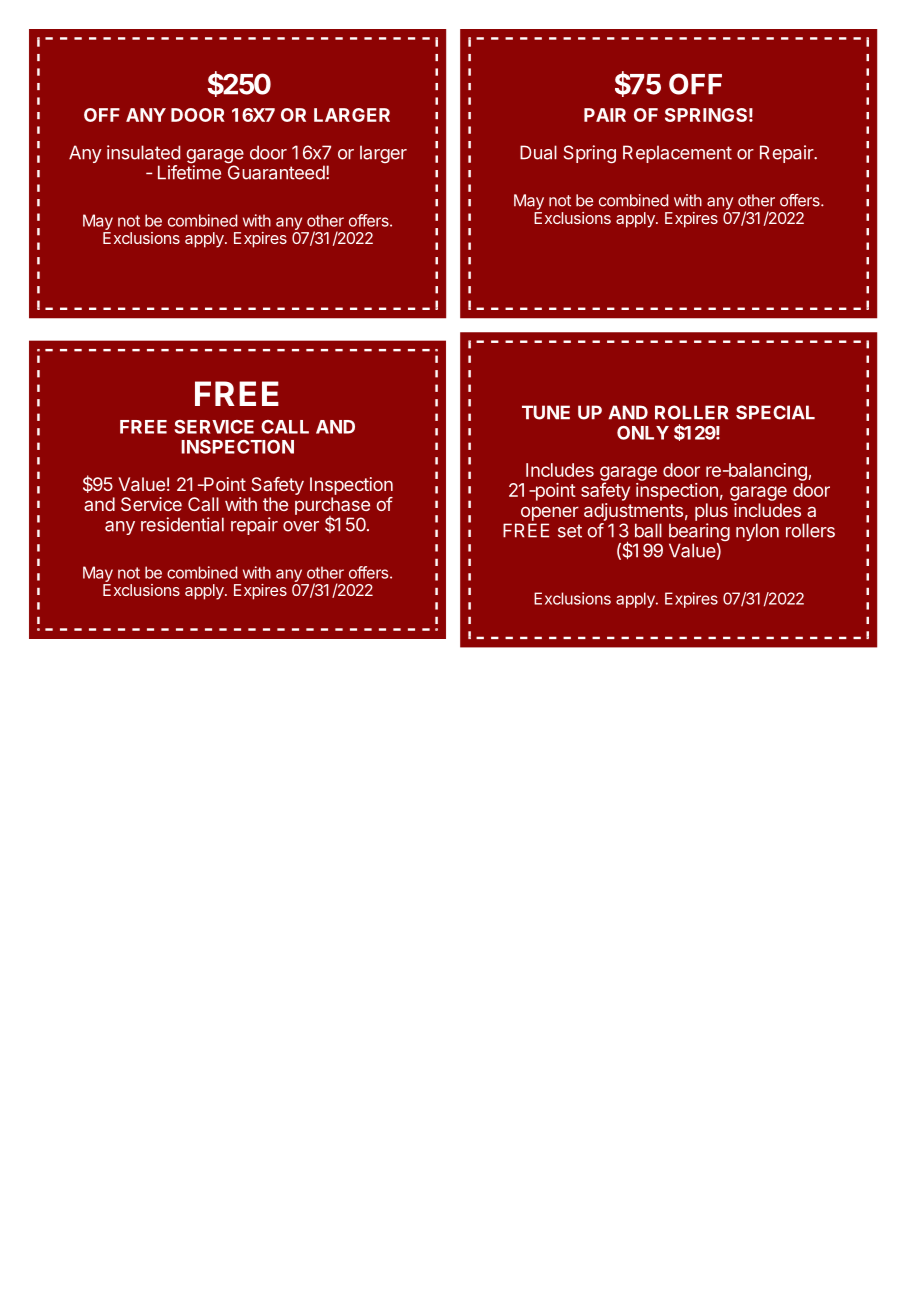 This image has width=924, height=1308. What do you see at coordinates (775, 412) in the image?
I see `SPECIAL` at bounding box center [775, 412].
